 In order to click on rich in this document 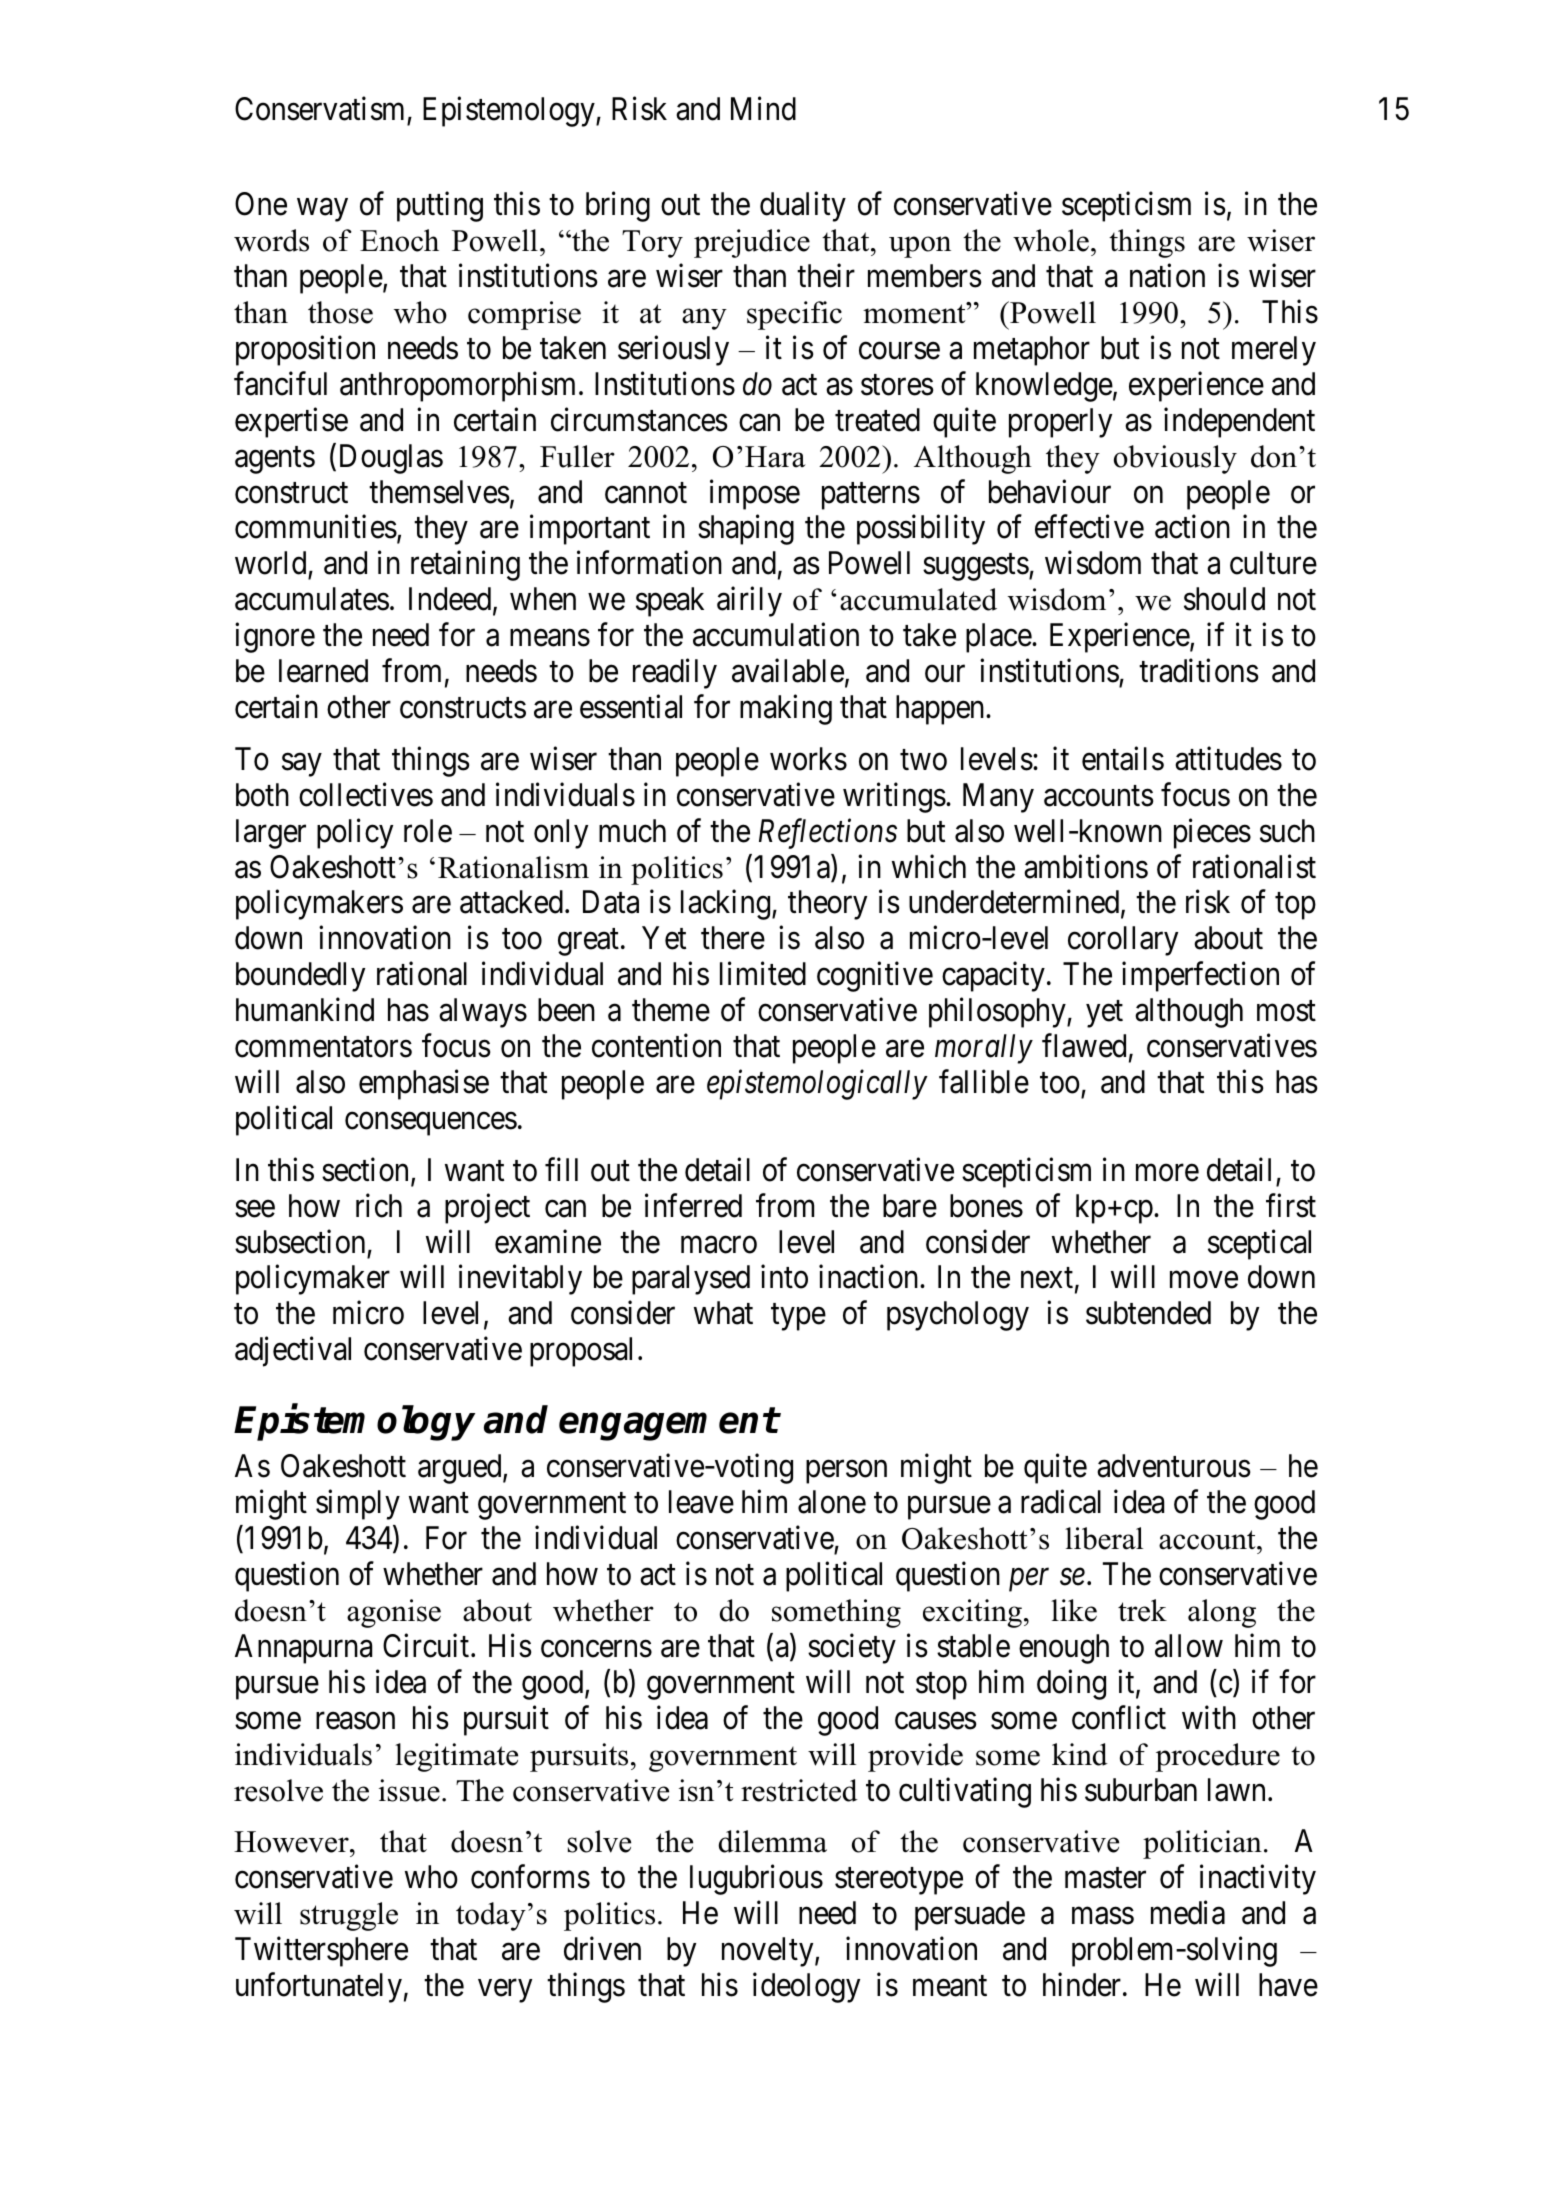, I will do `click(379, 1205)`.
